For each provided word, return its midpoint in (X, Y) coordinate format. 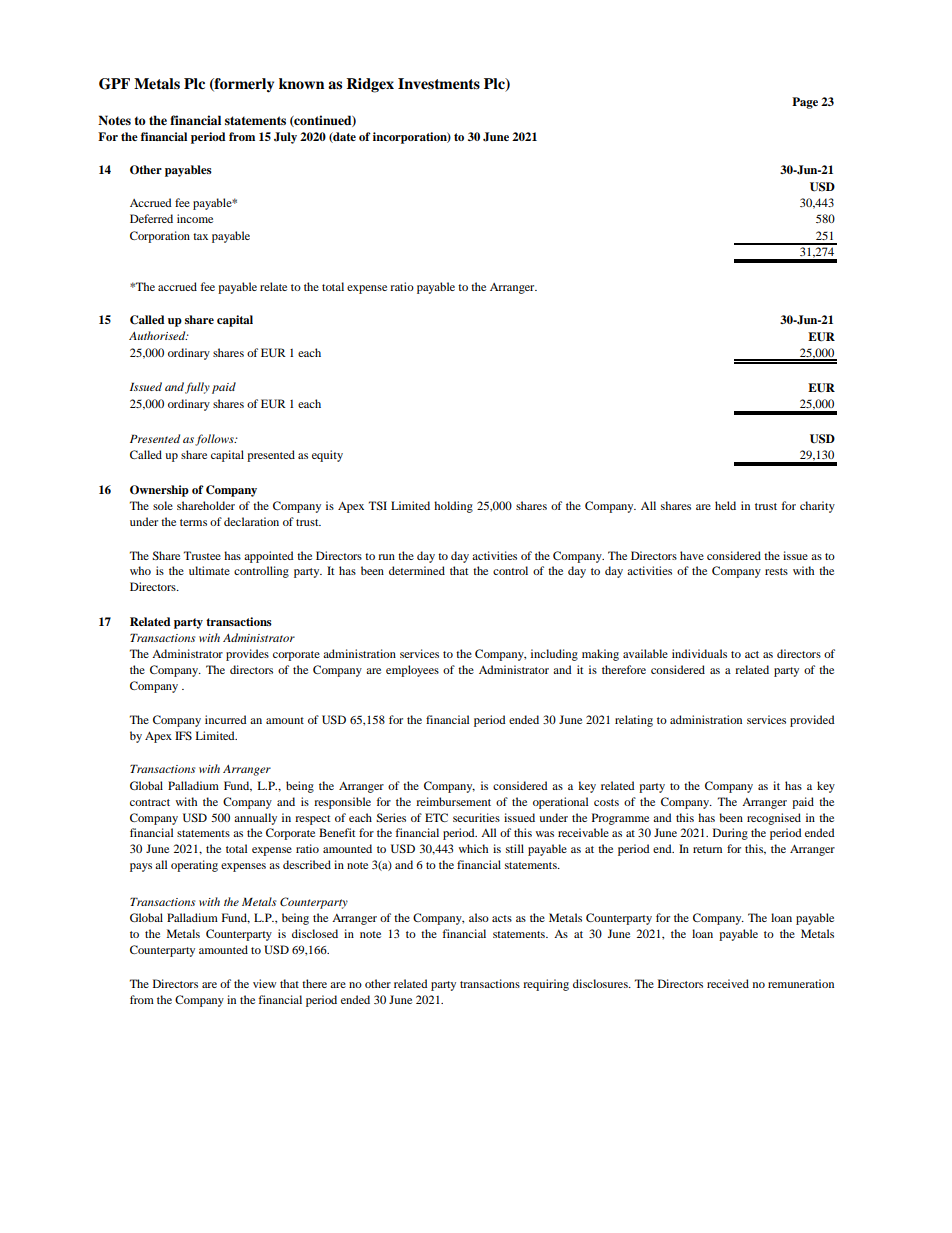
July (285, 138)
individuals (699, 653)
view (264, 983)
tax (200, 236)
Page (805, 103)
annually (255, 819)
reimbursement (453, 801)
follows (215, 440)
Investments (439, 84)
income (195, 218)
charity (817, 507)
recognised (774, 819)
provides (247, 655)
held (725, 505)
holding (453, 507)
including (554, 655)
